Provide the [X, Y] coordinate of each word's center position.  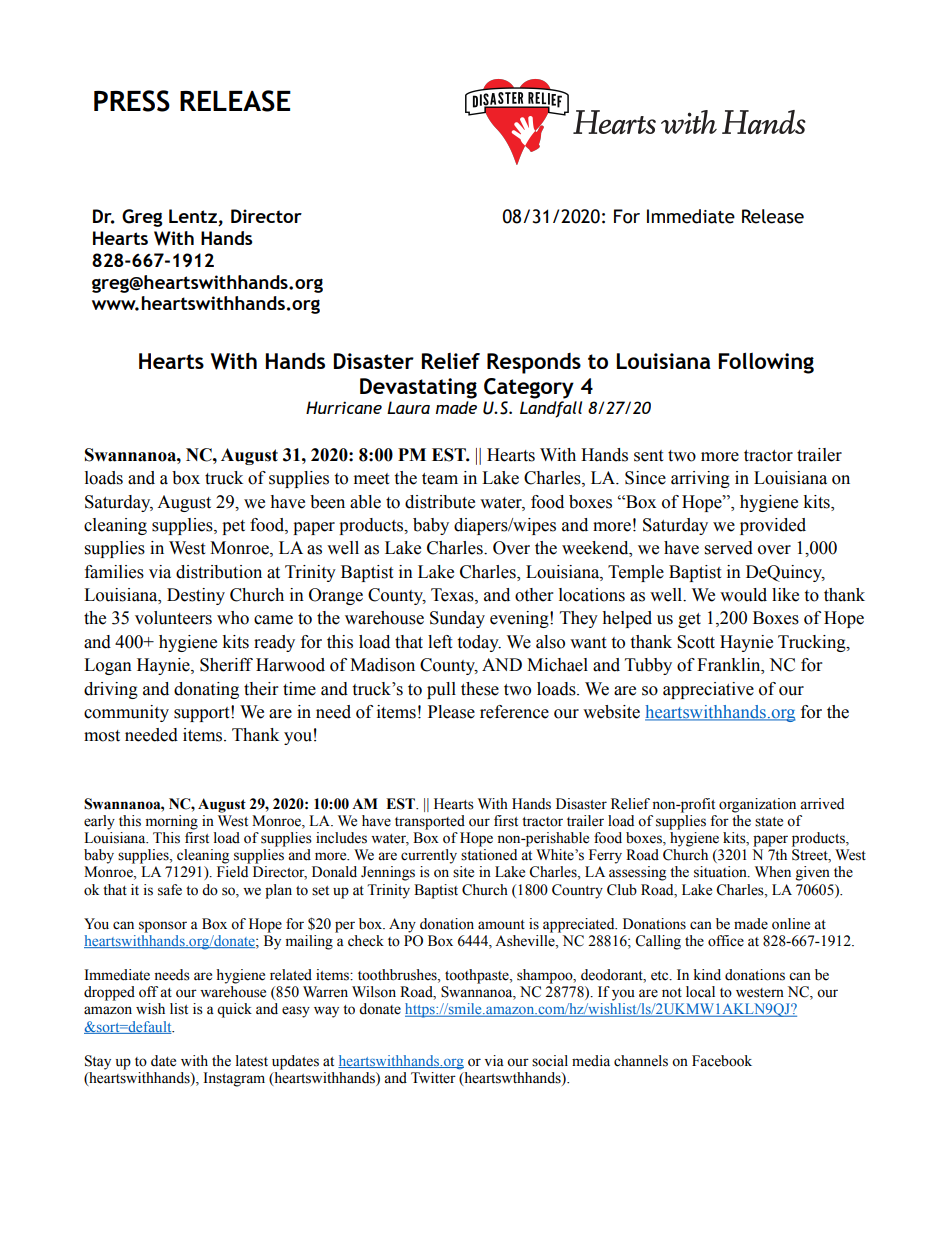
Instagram [234, 1079]
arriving [700, 479]
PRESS [132, 101]
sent [648, 456]
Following [766, 363]
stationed [489, 855]
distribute [440, 502]
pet [233, 527]
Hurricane [344, 407]
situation [721, 872]
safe [170, 890]
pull [441, 690]
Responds [534, 363]
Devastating [418, 388]
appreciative [708, 690]
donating [206, 690]
